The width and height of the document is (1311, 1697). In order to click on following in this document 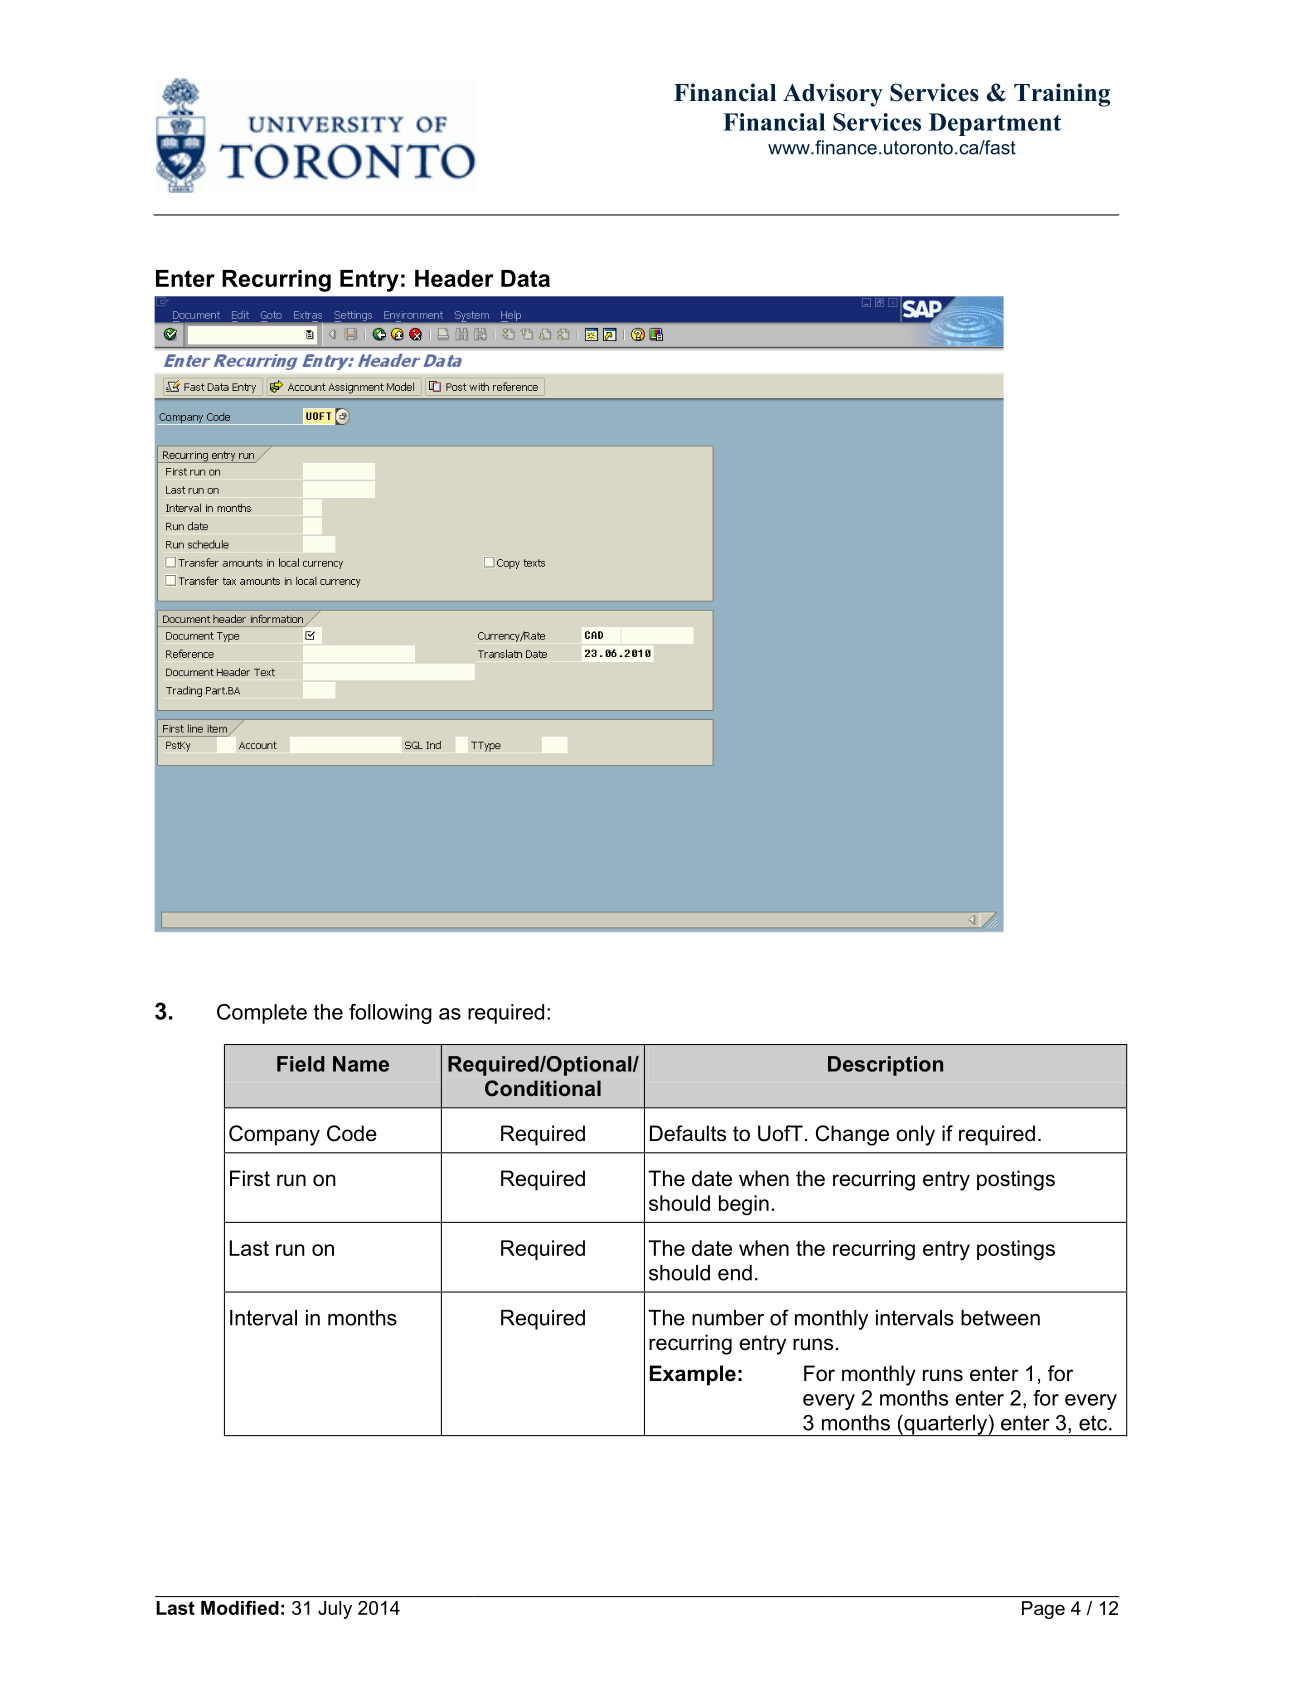, I will do `click(390, 1014)`.
